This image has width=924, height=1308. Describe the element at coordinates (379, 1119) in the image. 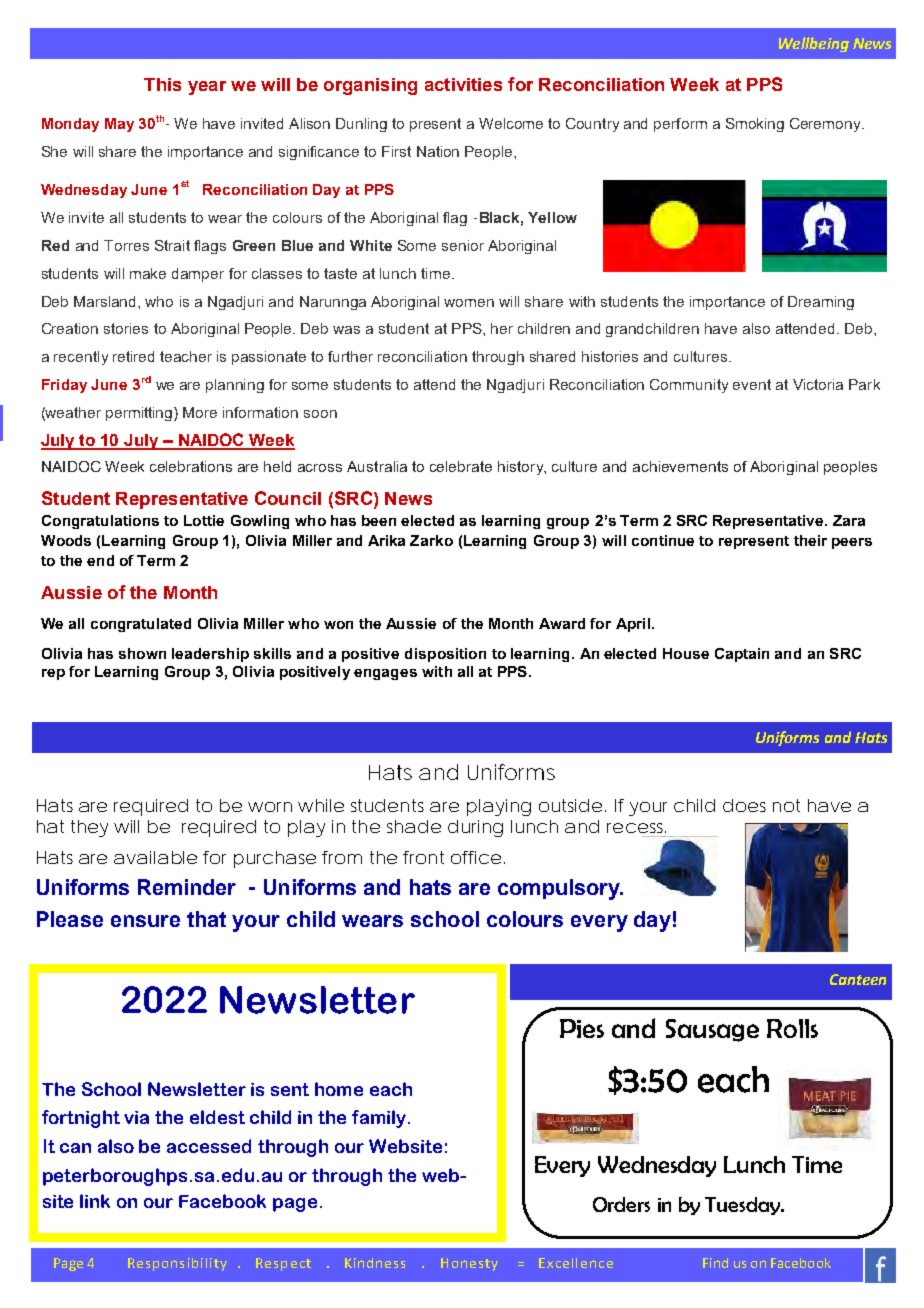

I see `family` at that location.
